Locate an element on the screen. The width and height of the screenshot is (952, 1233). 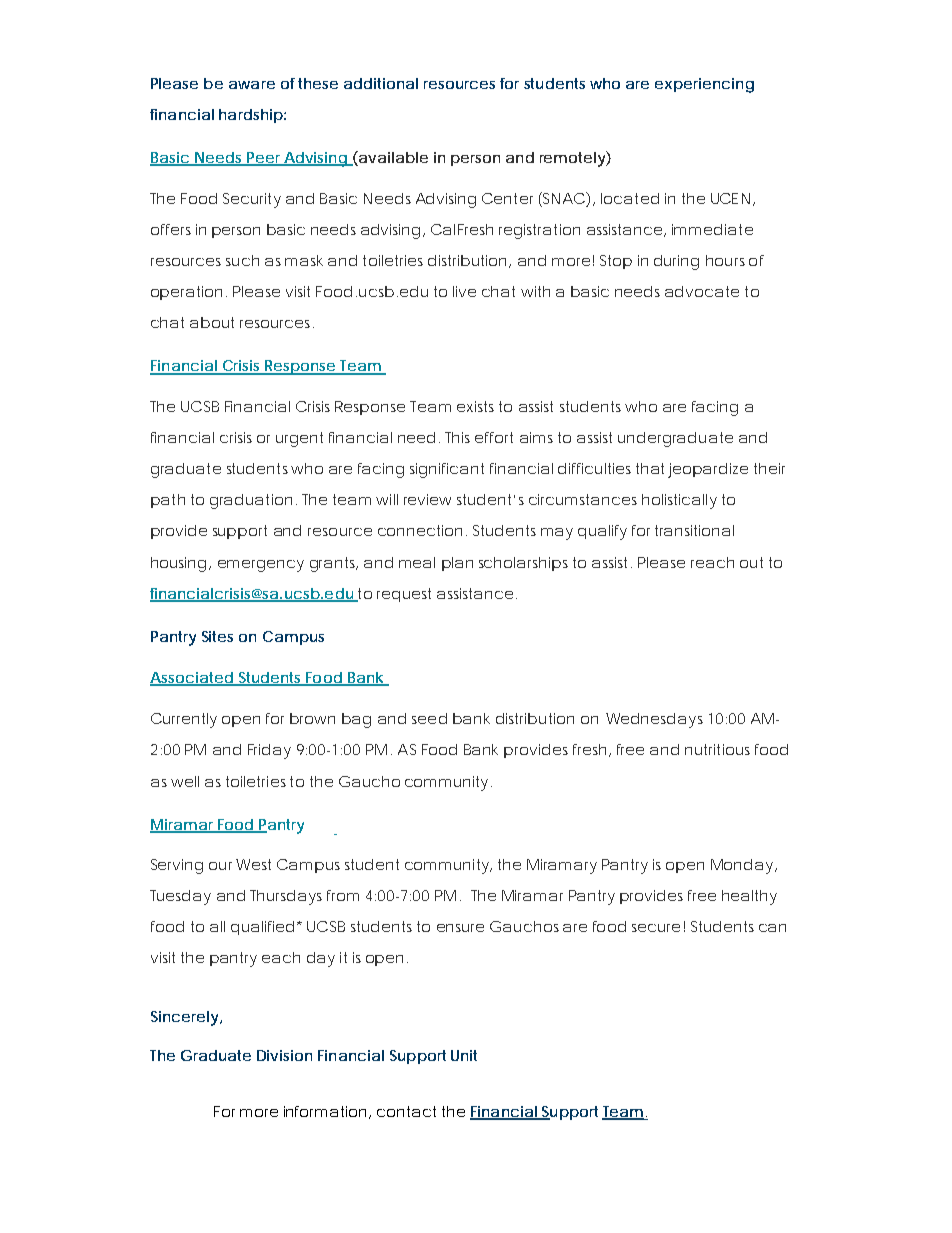
hardship is located at coordinates (251, 116).
